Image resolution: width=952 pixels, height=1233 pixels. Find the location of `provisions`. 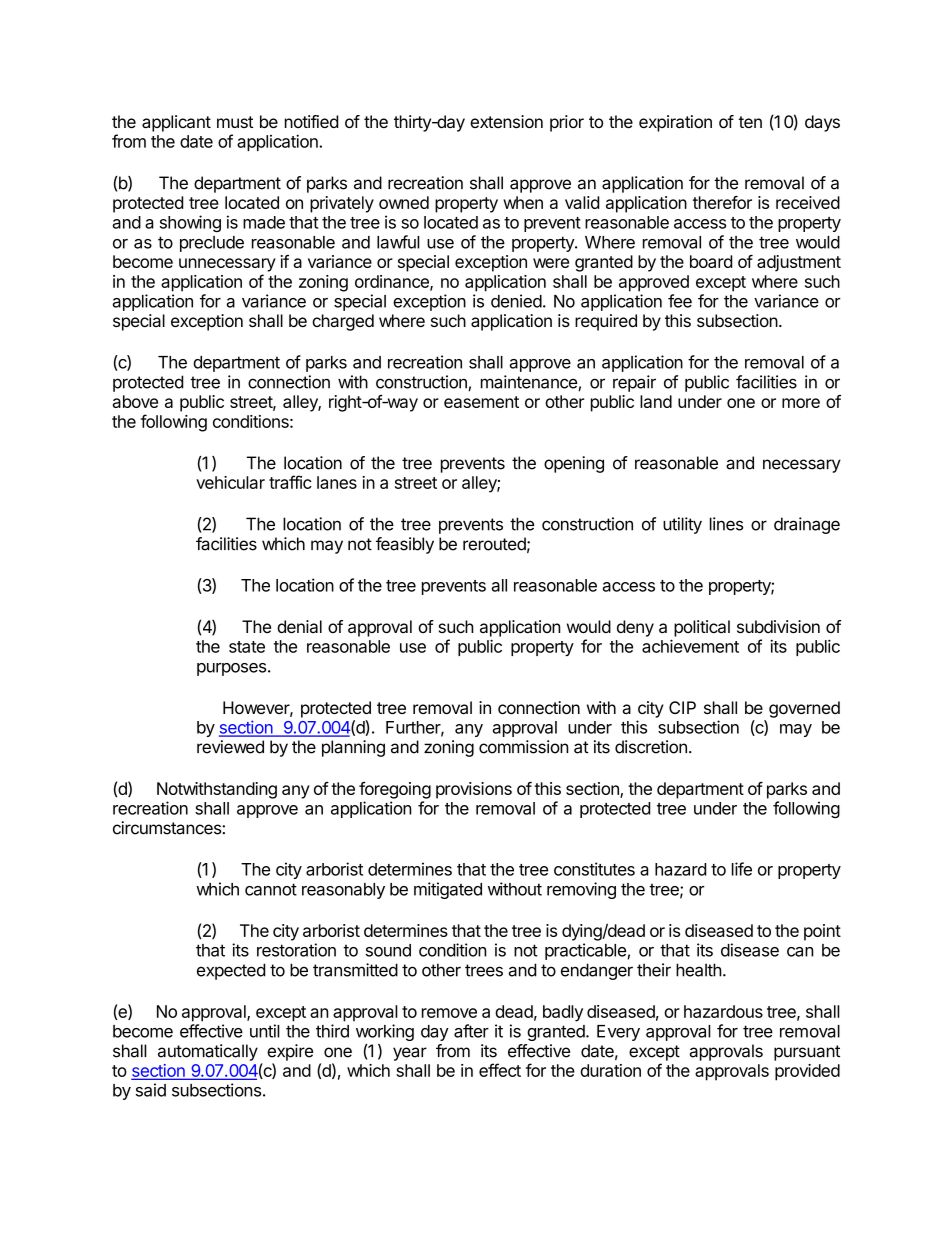

provisions is located at coordinates (474, 790).
